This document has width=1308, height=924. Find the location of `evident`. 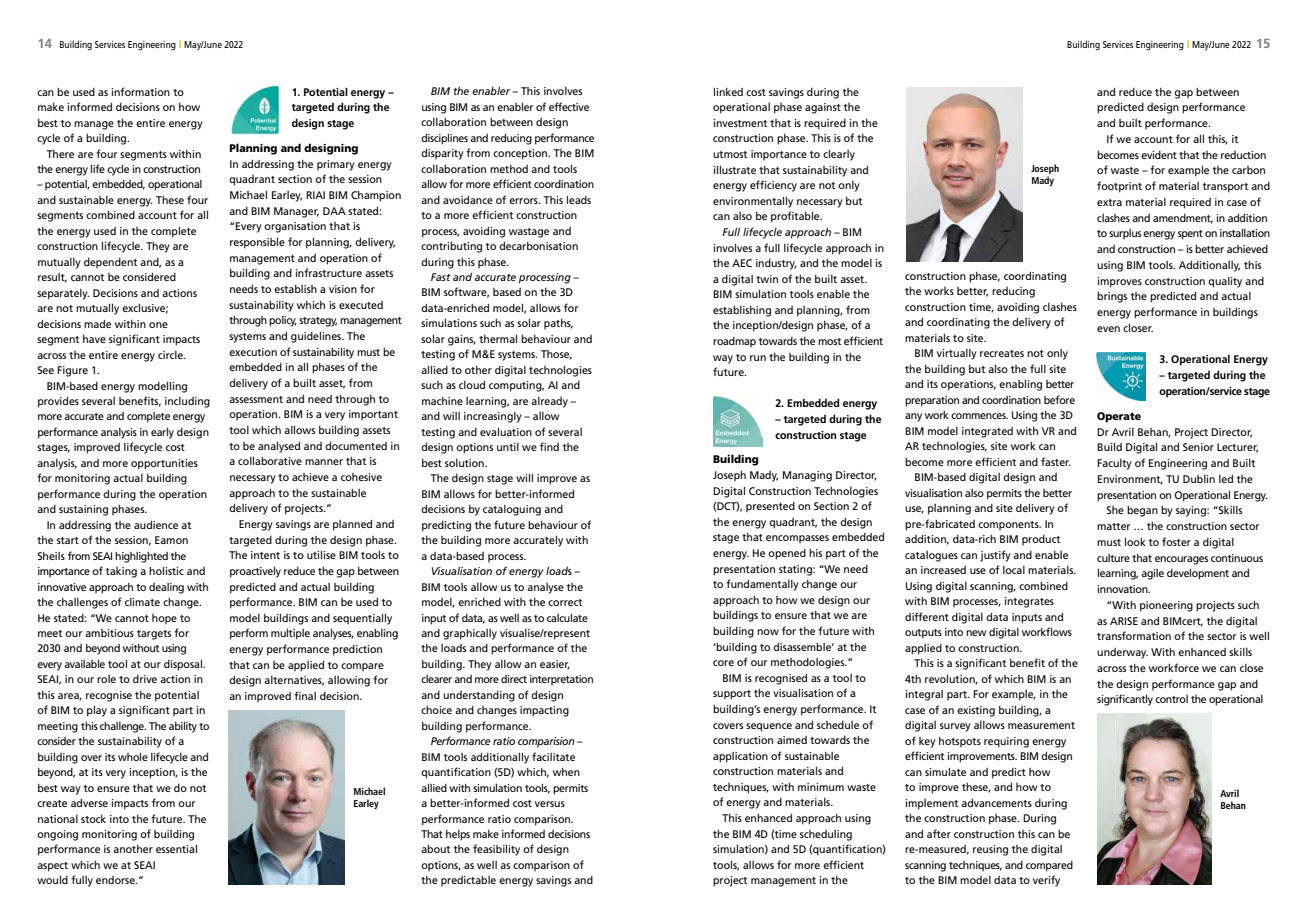

evident is located at coordinates (1159, 155).
